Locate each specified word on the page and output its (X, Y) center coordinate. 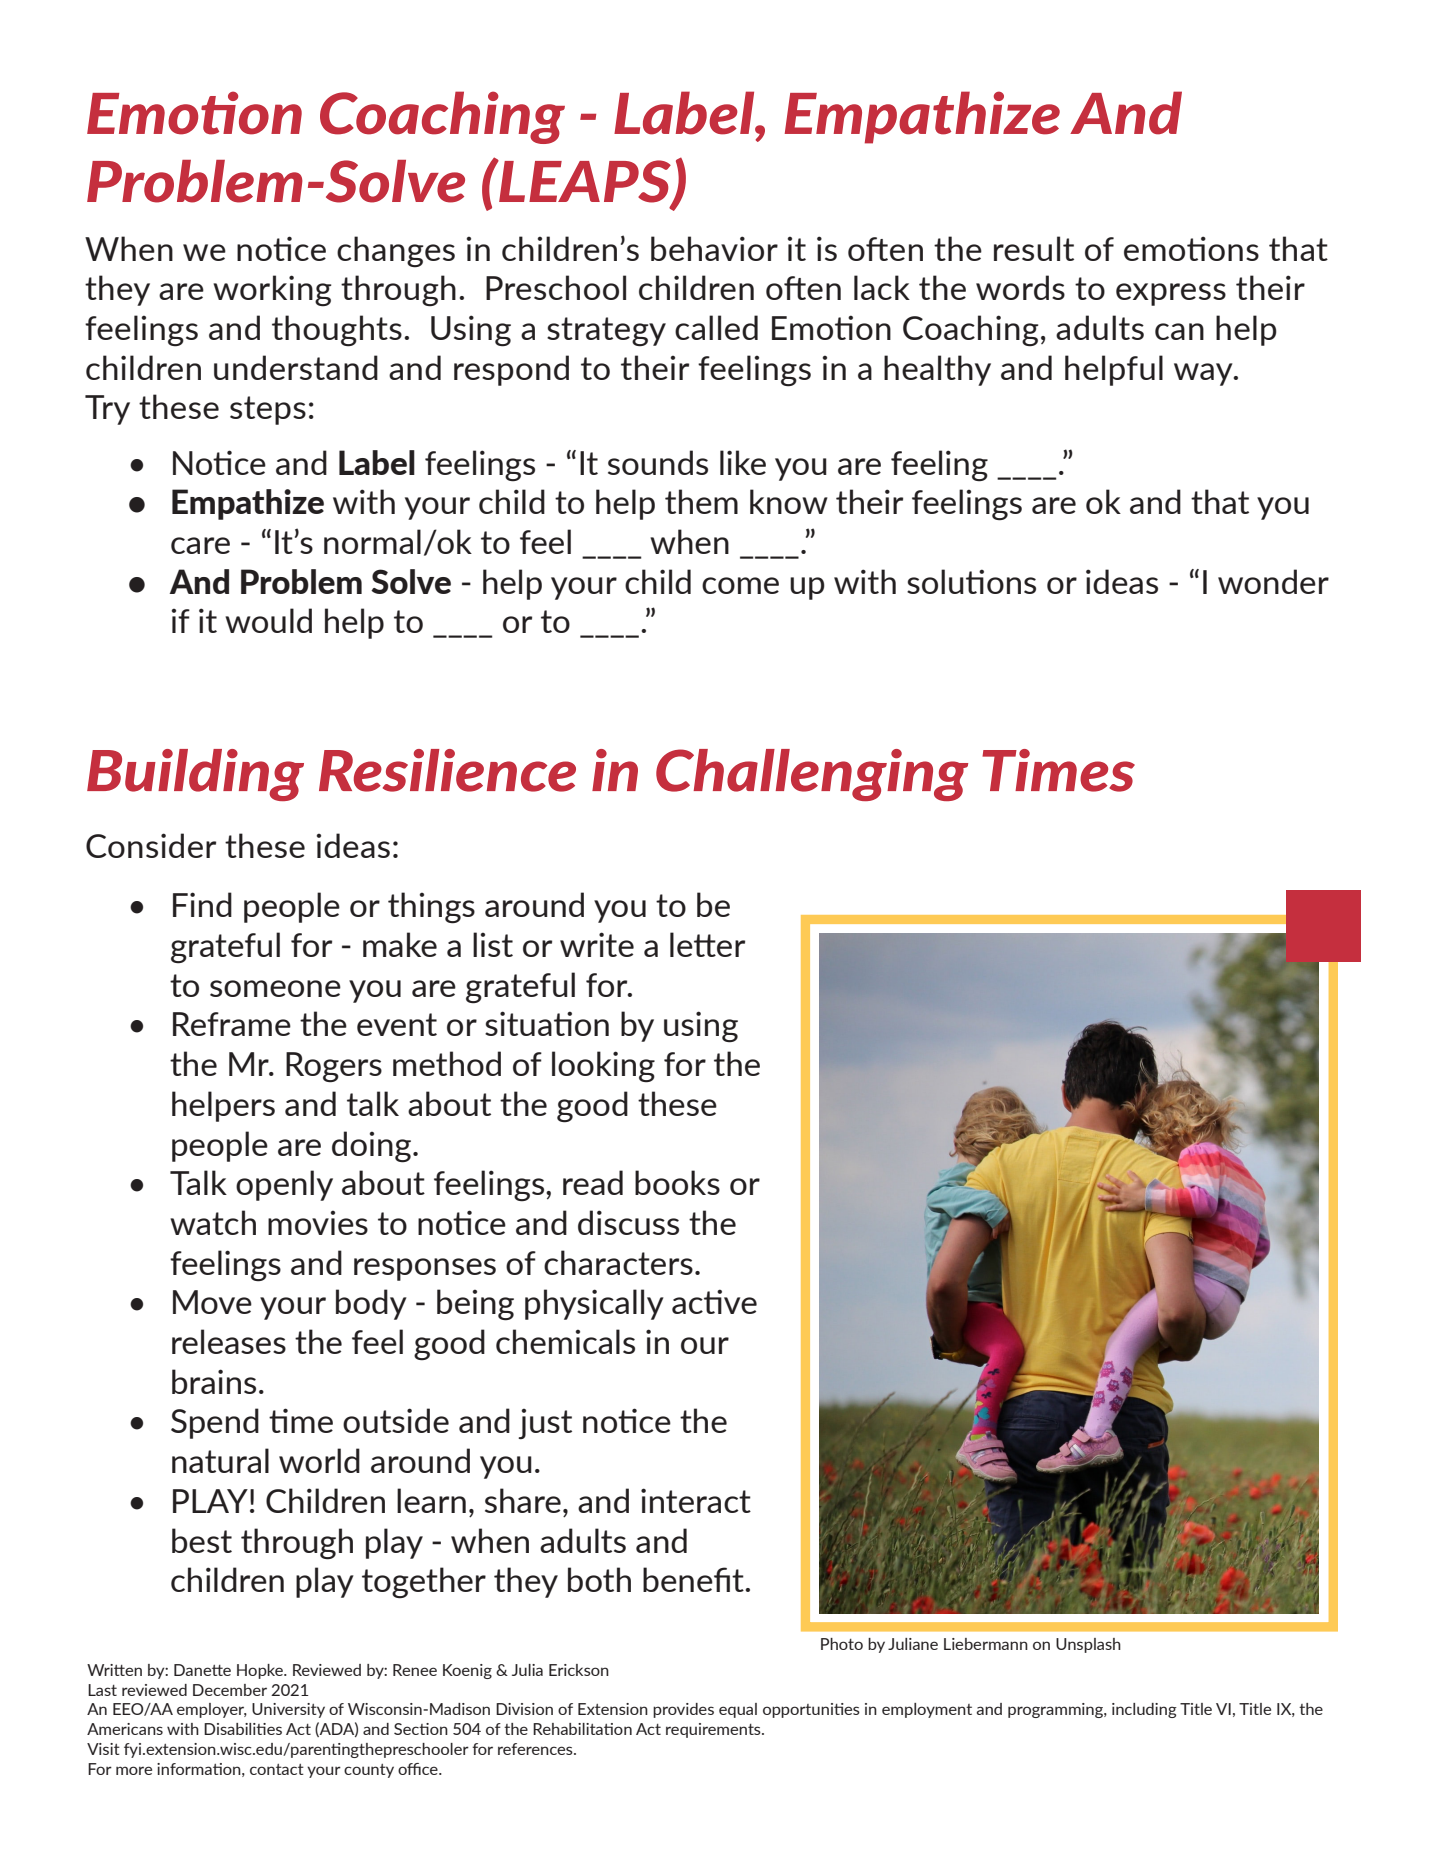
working (272, 291)
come (740, 585)
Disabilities (243, 1729)
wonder (1273, 581)
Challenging (812, 775)
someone (275, 988)
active (714, 1301)
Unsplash (1088, 1645)
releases (229, 1341)
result (1034, 248)
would (268, 620)
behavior (714, 248)
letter (707, 944)
